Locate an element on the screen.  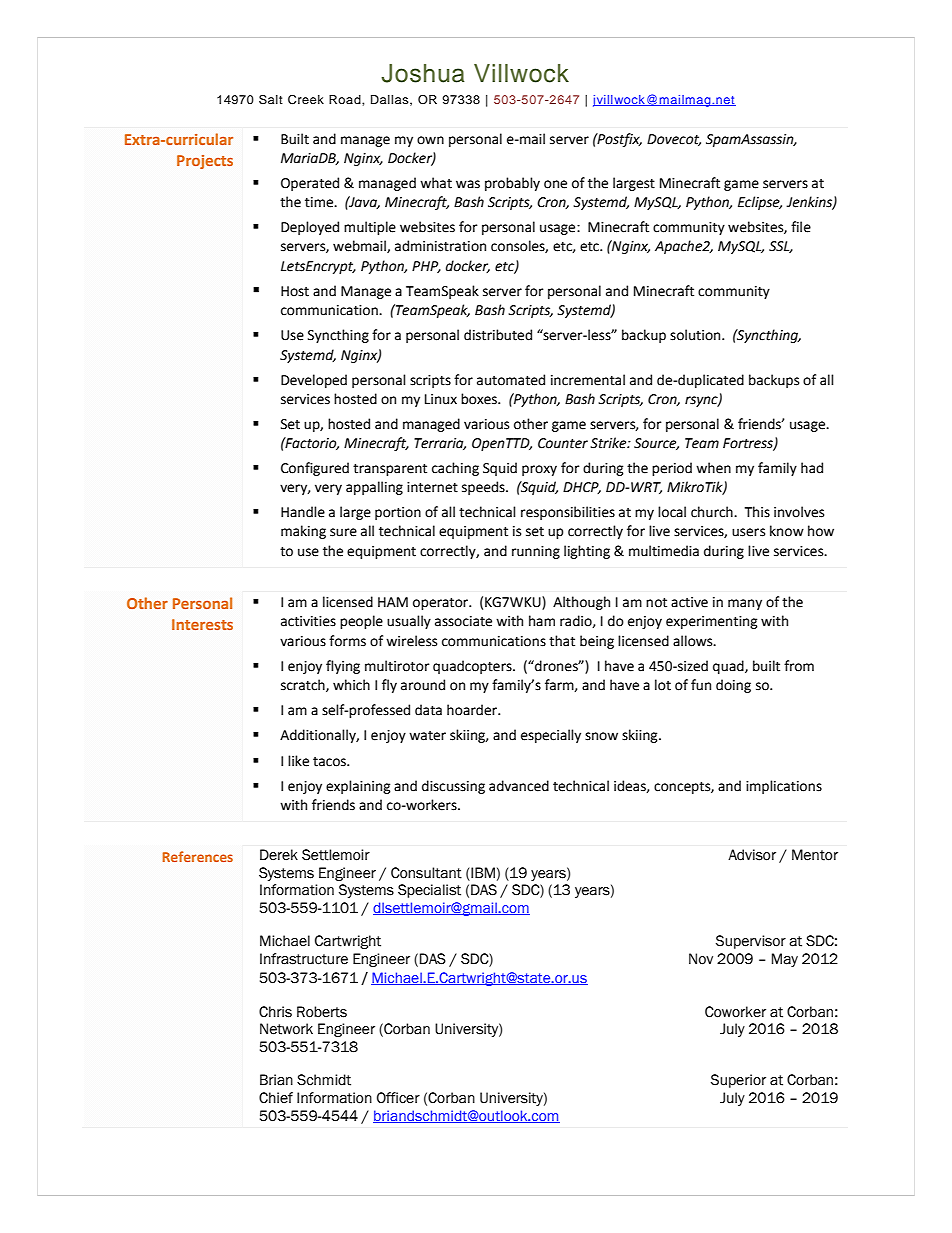
Developed is located at coordinates (314, 381).
